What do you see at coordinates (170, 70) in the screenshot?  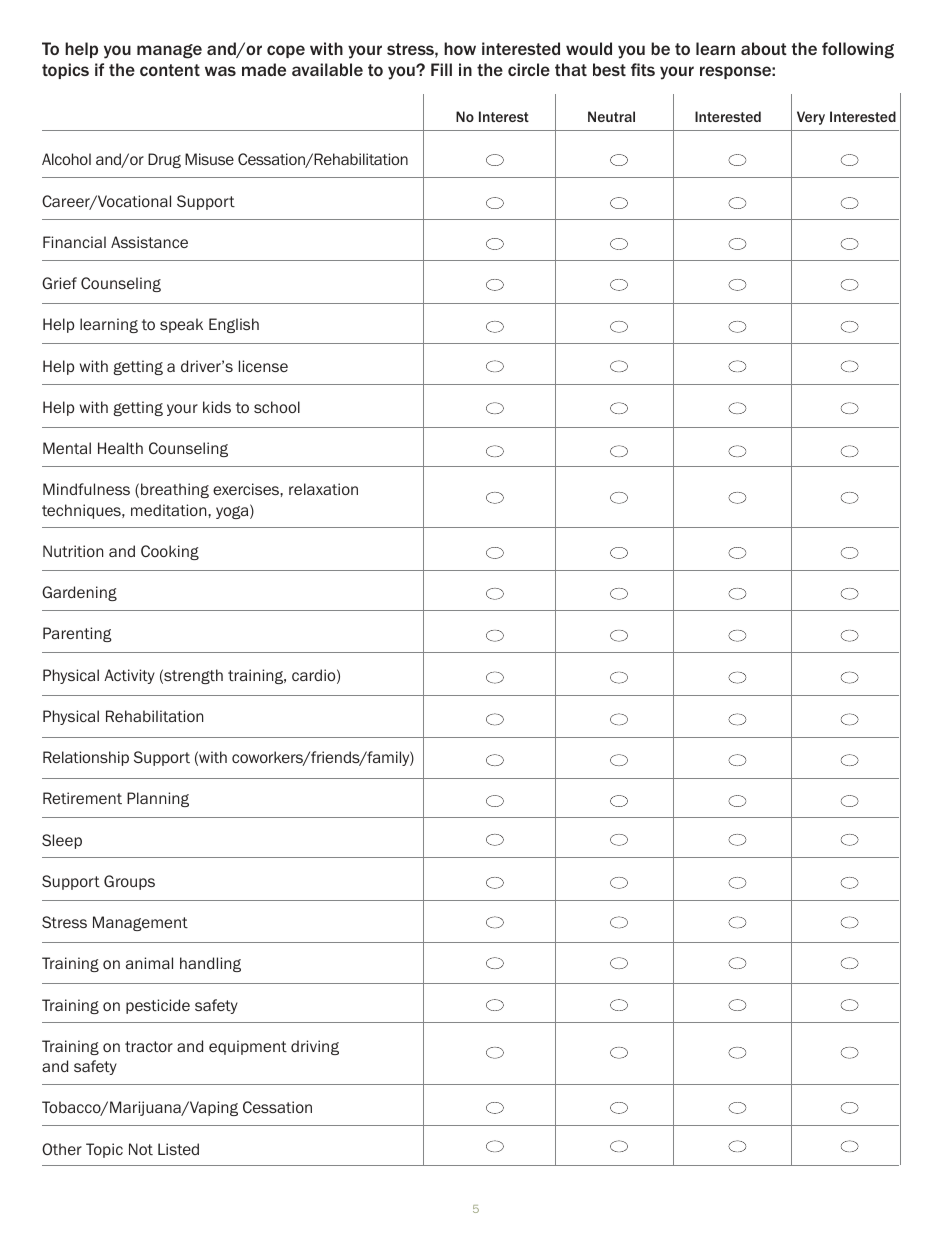 I see `content` at bounding box center [170, 70].
